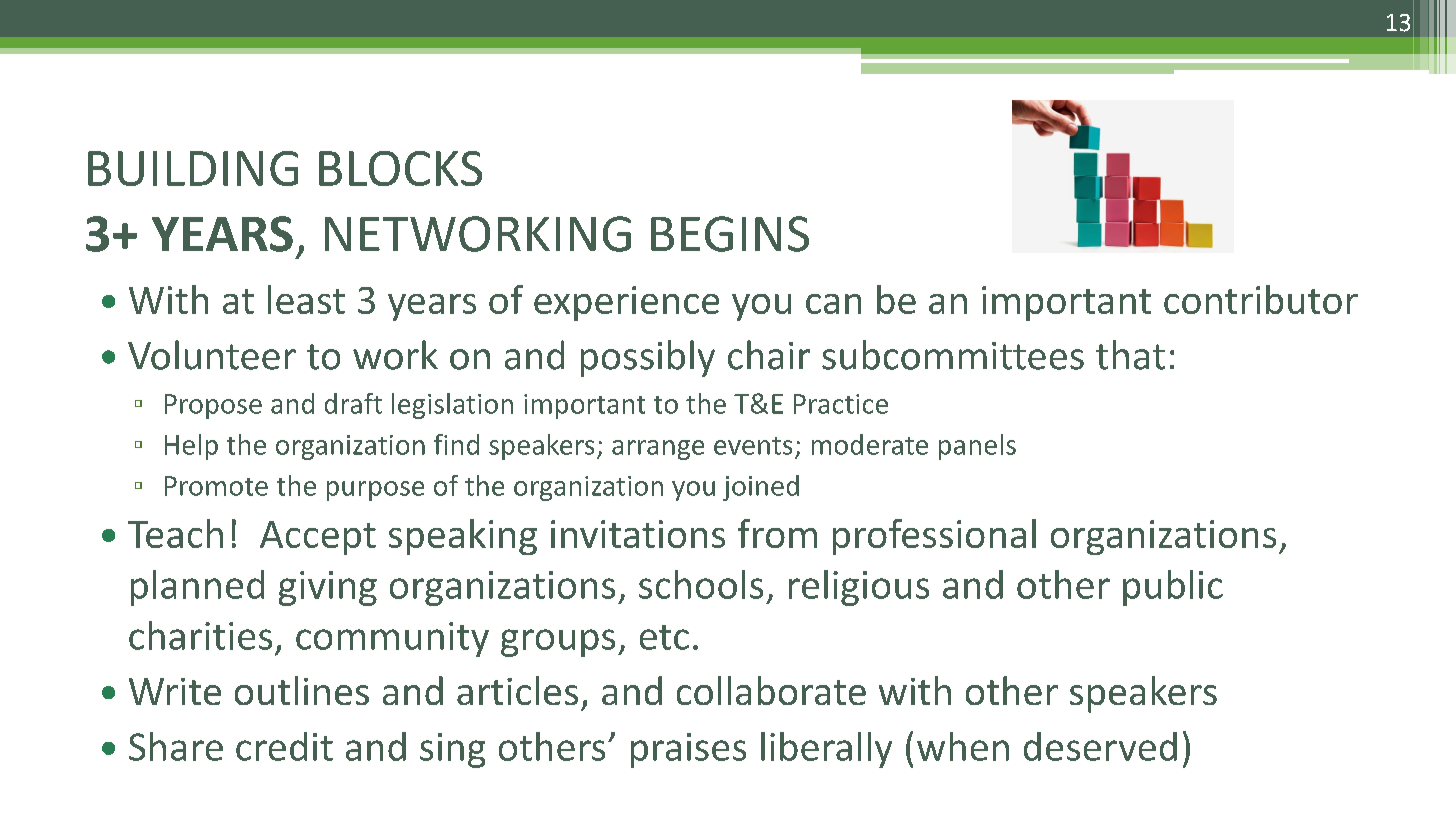 This image has width=1456, height=819. What do you see at coordinates (400, 168) in the image?
I see `BLOCKS` at bounding box center [400, 168].
